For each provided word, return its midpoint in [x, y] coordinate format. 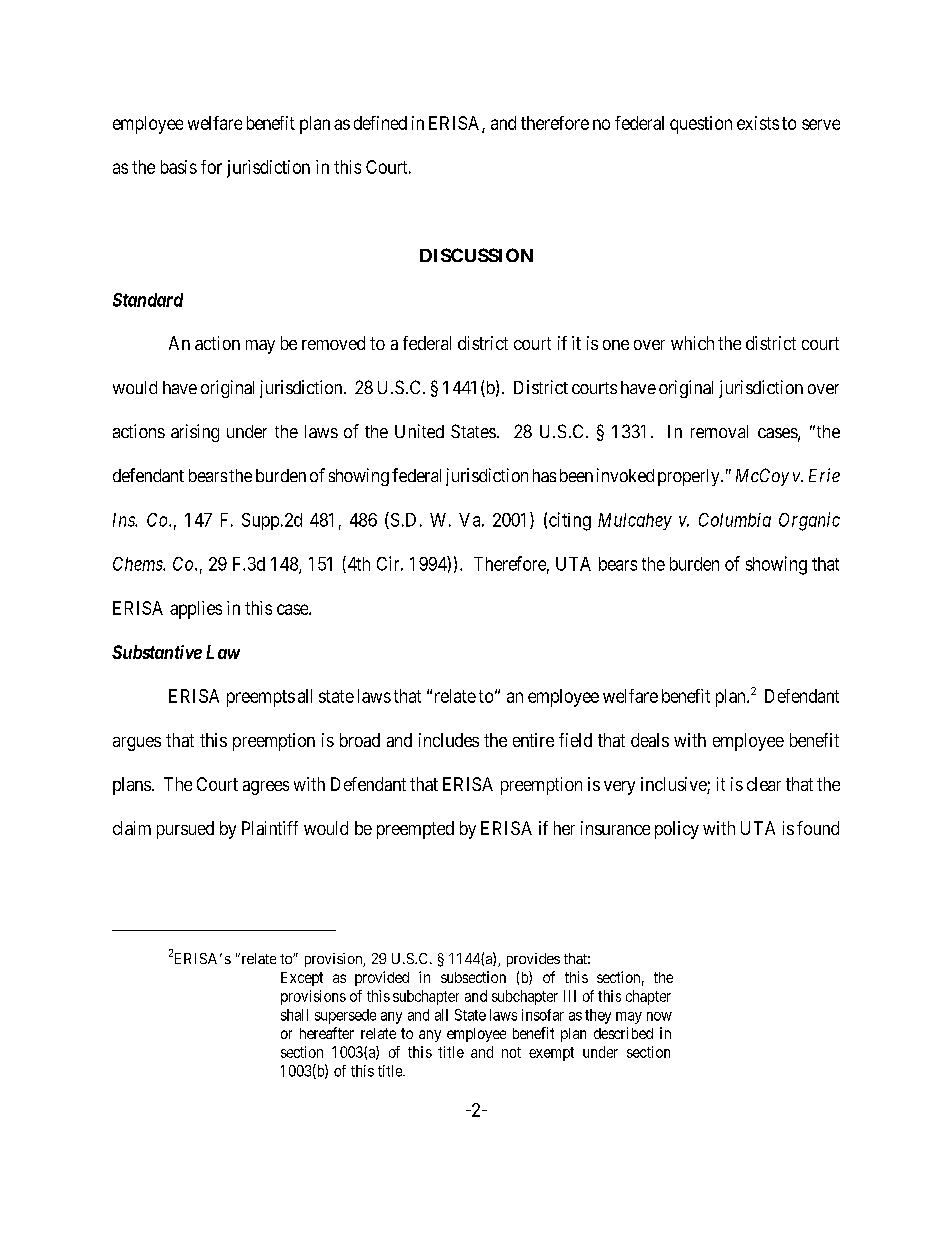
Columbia [735, 520]
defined [380, 123]
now [659, 1016]
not [511, 1052]
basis [179, 167]
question [701, 125]
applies [196, 610]
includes [449, 740]
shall [294, 1015]
